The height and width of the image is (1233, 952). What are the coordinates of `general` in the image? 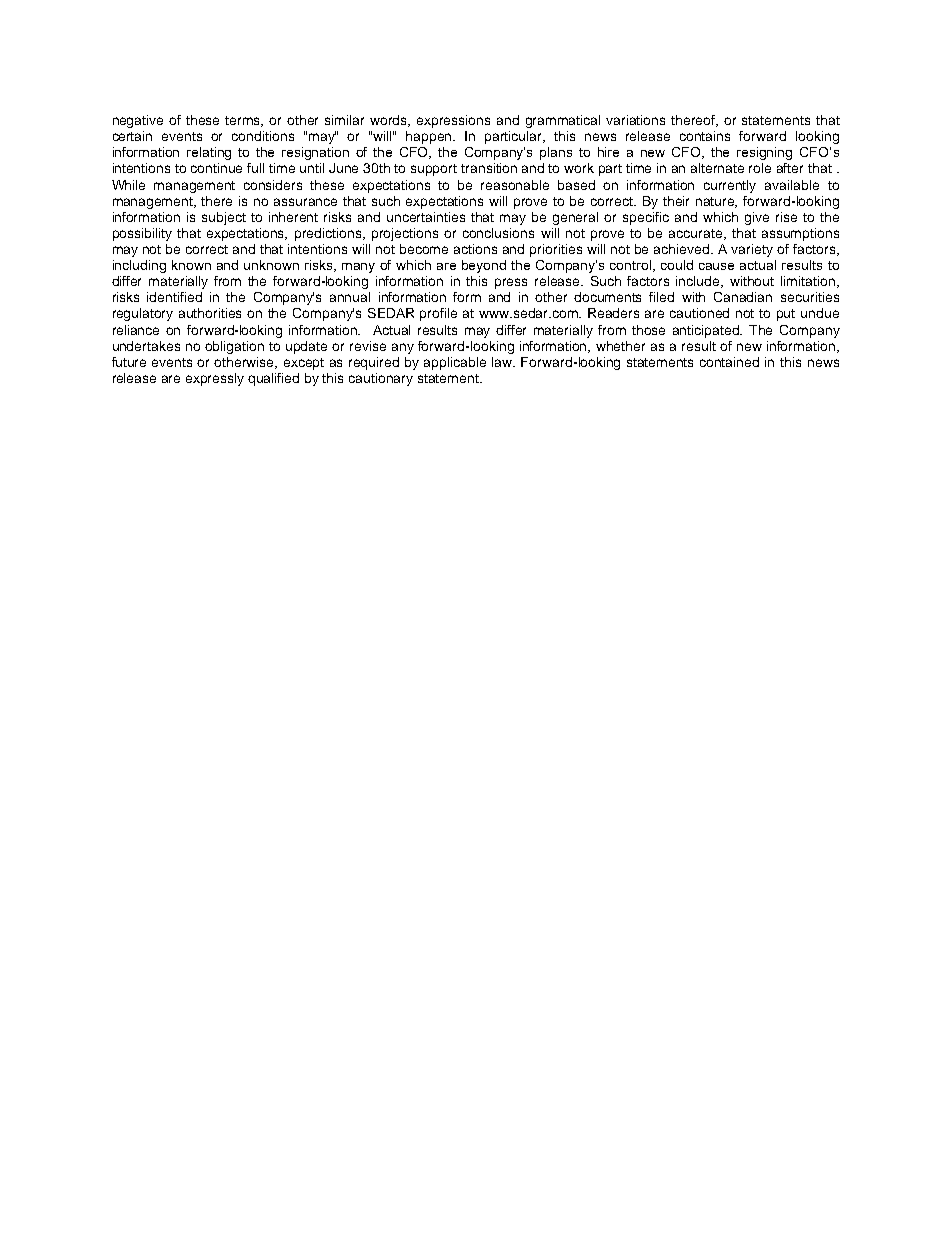 It's located at (575, 218).
